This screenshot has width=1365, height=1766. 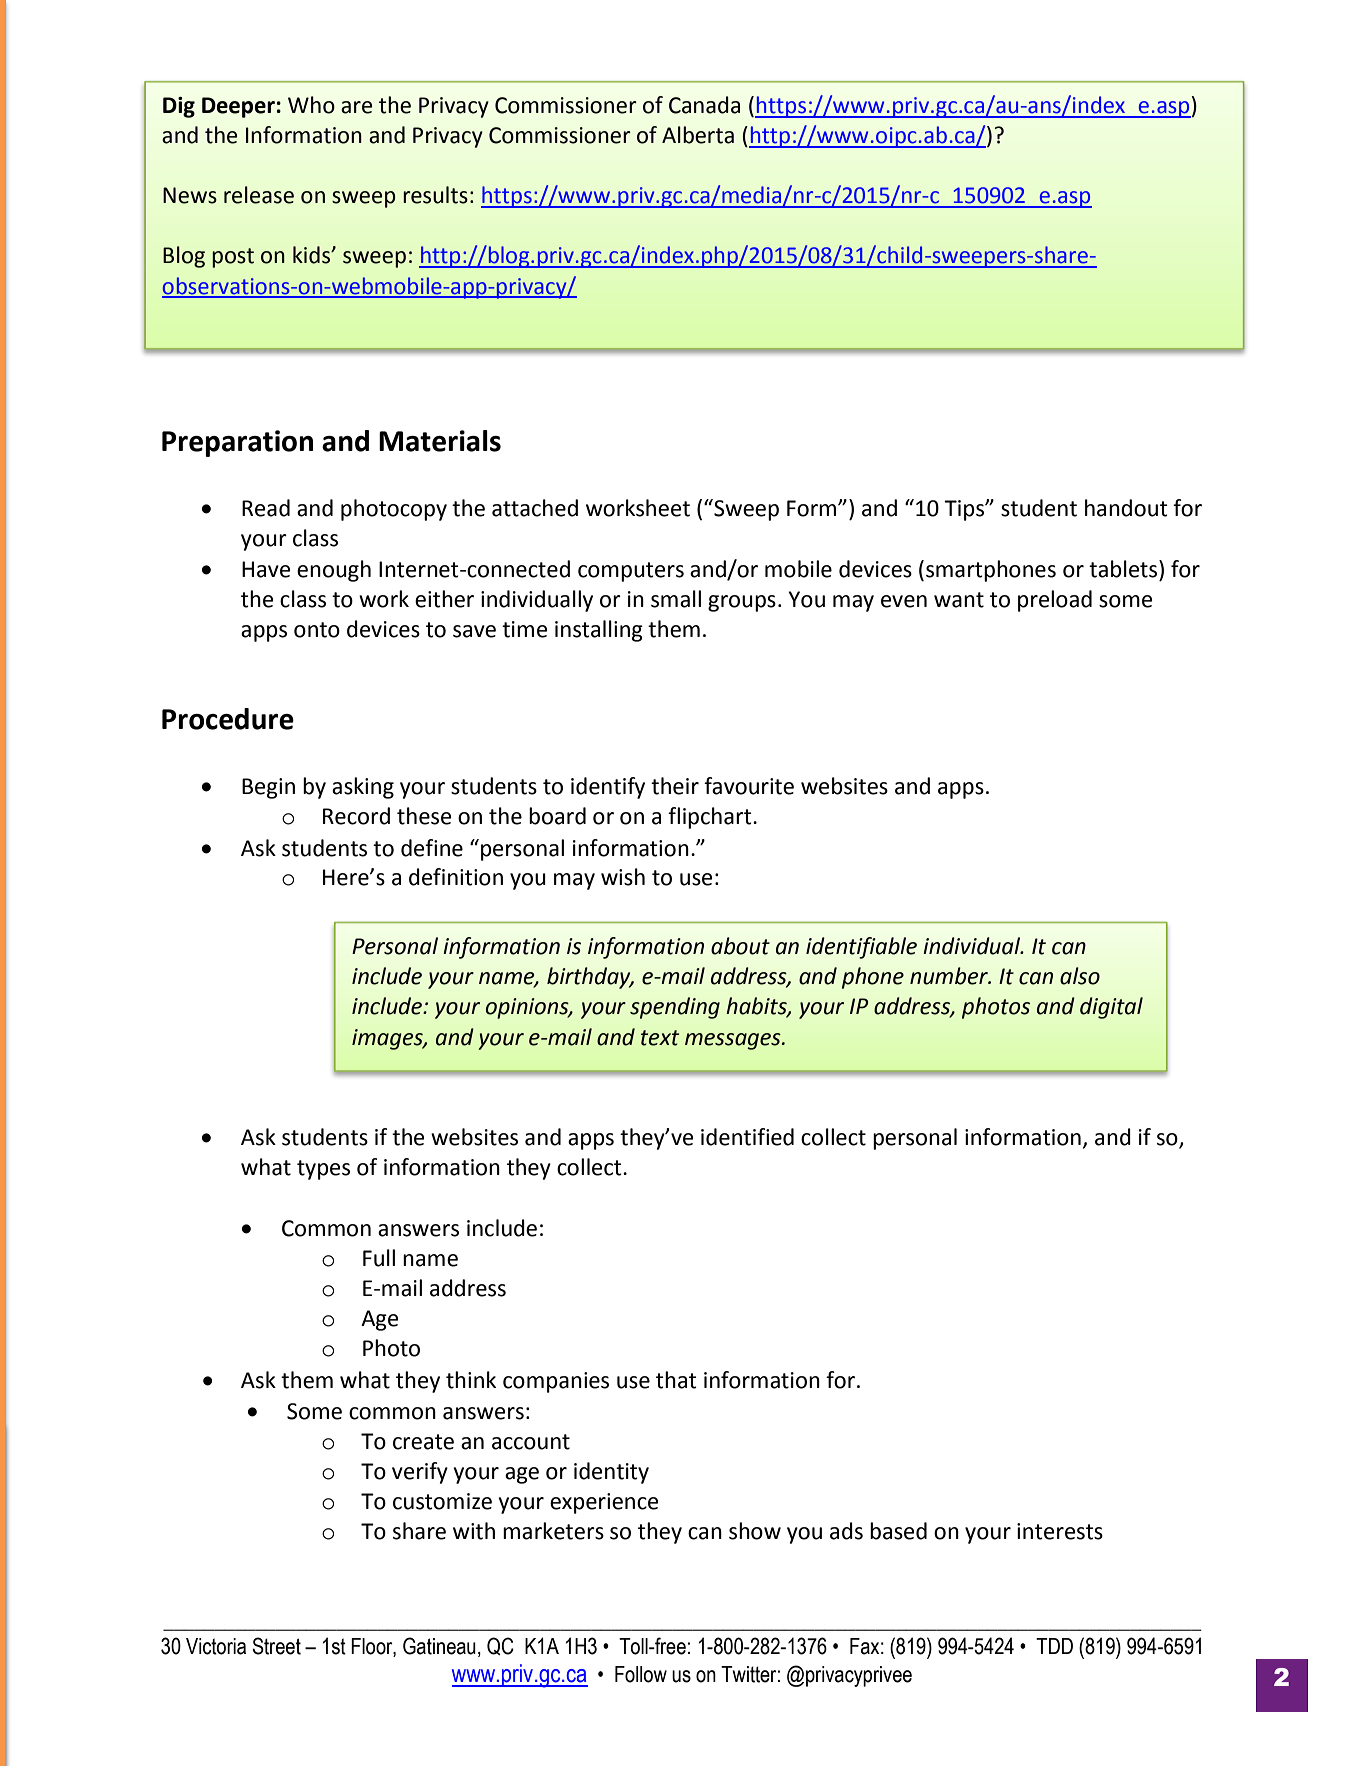 I want to click on preload, so click(x=1055, y=601).
